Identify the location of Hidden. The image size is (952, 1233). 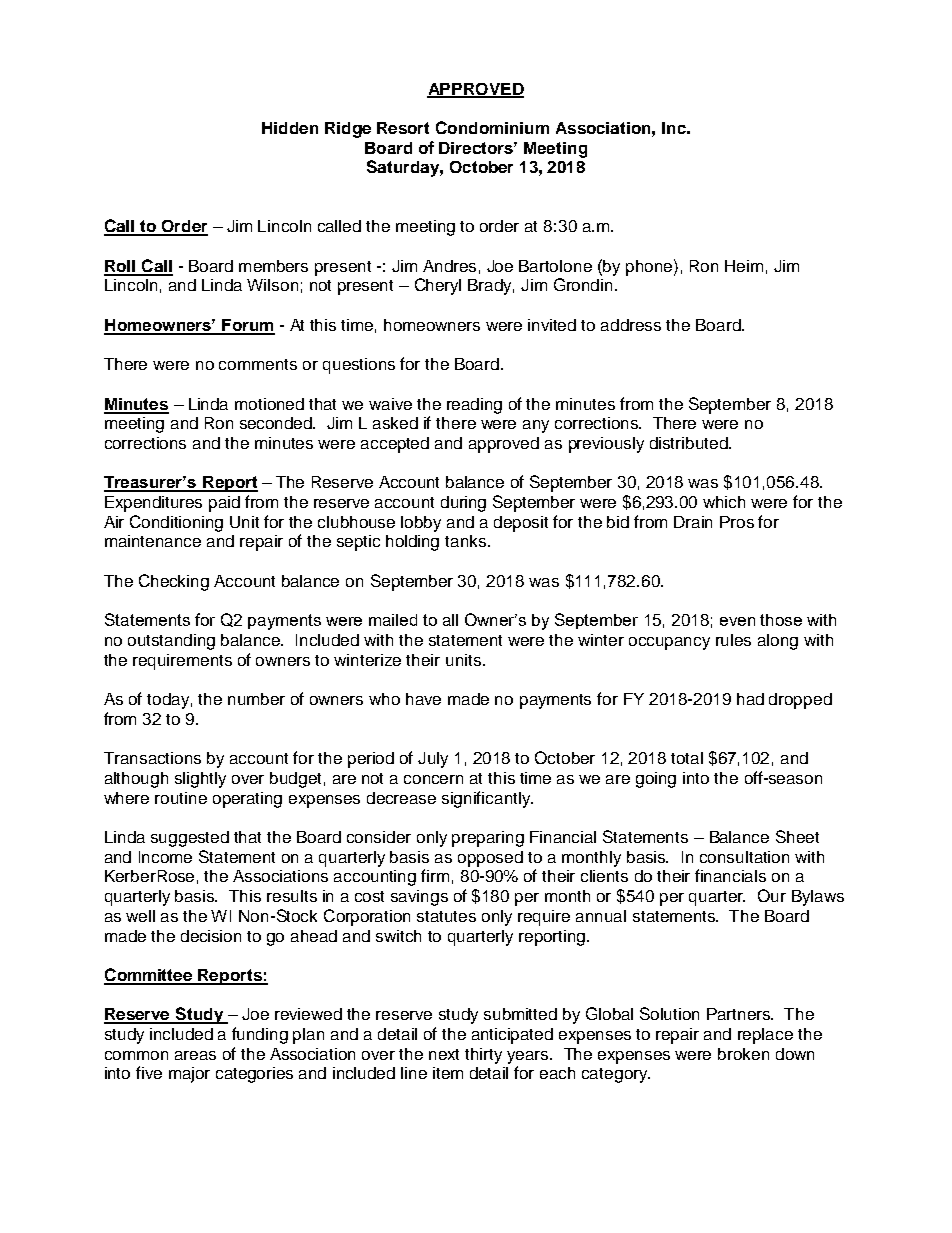
(290, 128).
